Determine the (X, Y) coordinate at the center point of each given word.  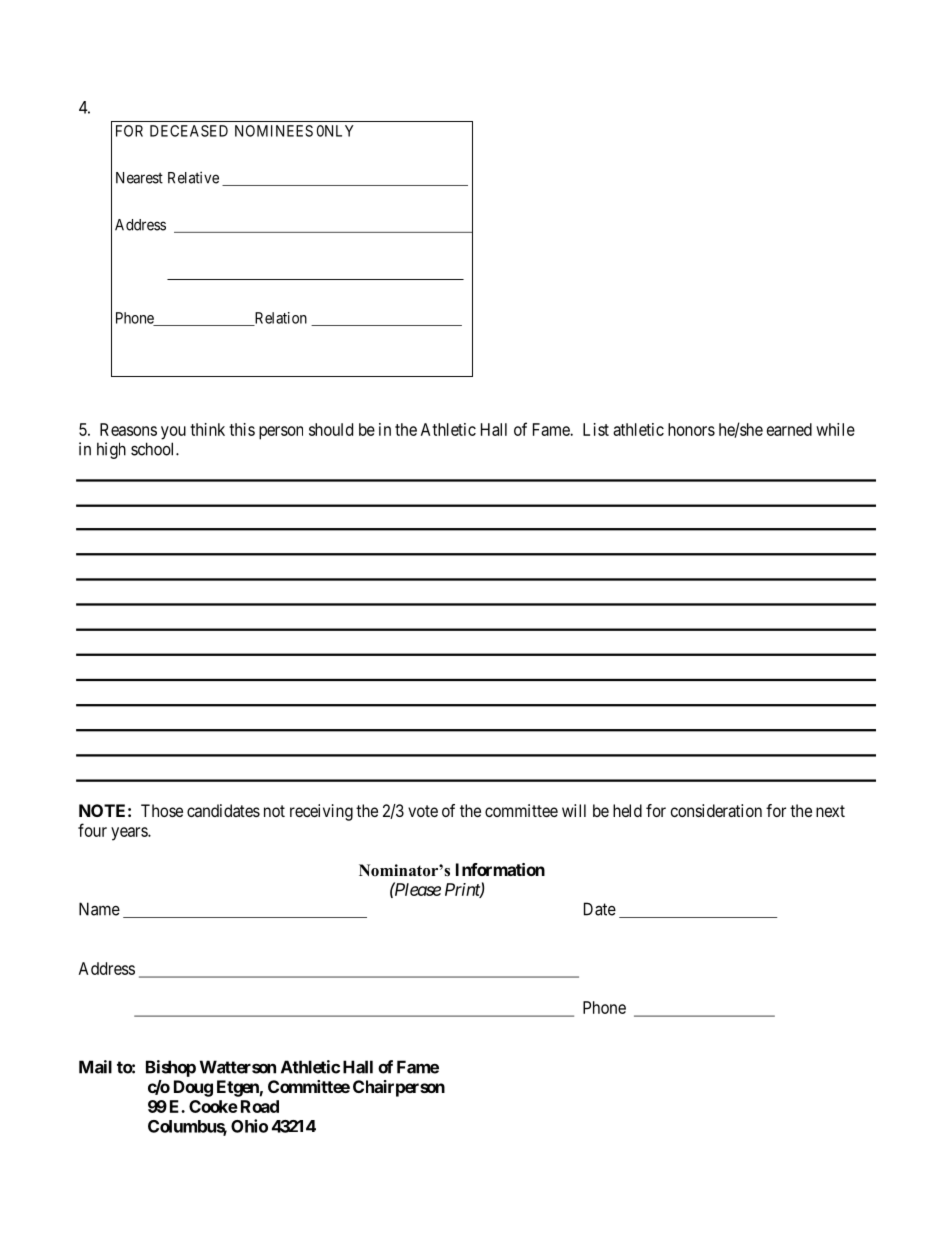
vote (423, 811)
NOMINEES (274, 131)
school (154, 449)
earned (789, 429)
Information (500, 869)
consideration (716, 810)
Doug (193, 1088)
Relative (193, 177)
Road (260, 1106)
